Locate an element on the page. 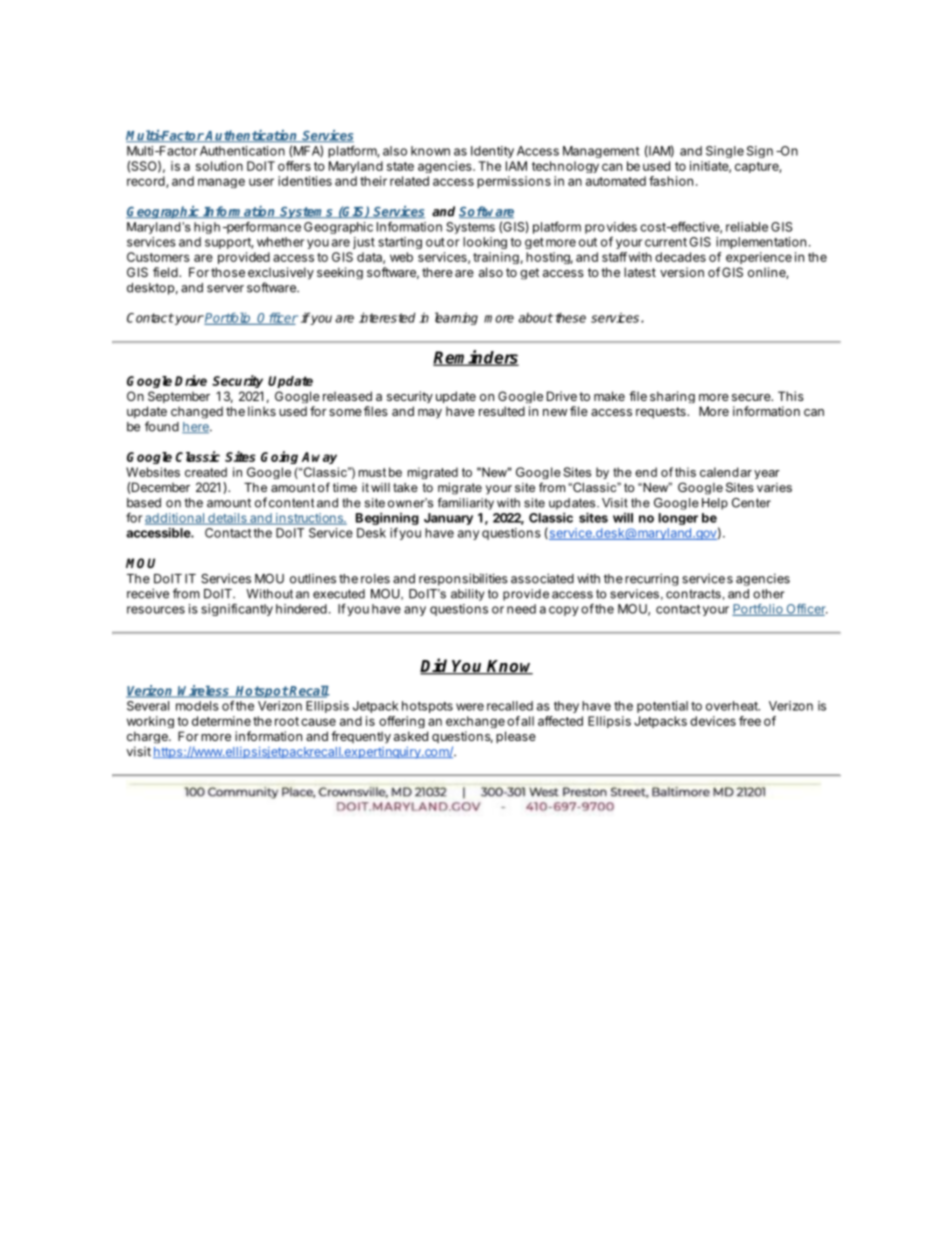  exchange is located at coordinates (475, 722).
